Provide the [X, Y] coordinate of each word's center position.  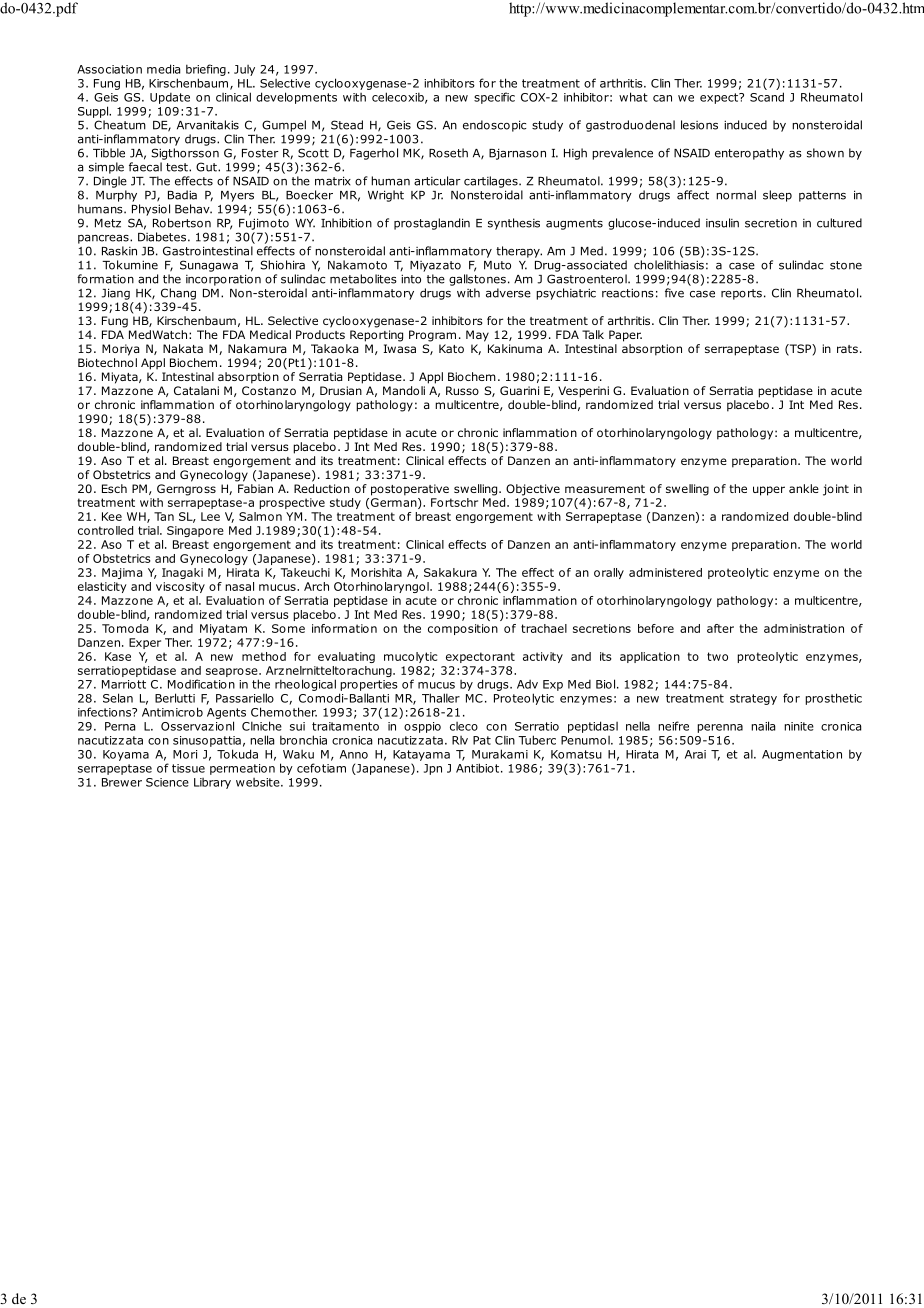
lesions [699, 125]
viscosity [180, 587]
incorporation [223, 280]
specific [494, 98]
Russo [462, 390]
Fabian [255, 488]
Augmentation [802, 755]
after [720, 628]
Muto [497, 265]
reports [741, 294]
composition [463, 629]
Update [170, 98]
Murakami [500, 754]
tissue [188, 768]
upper [769, 491]
